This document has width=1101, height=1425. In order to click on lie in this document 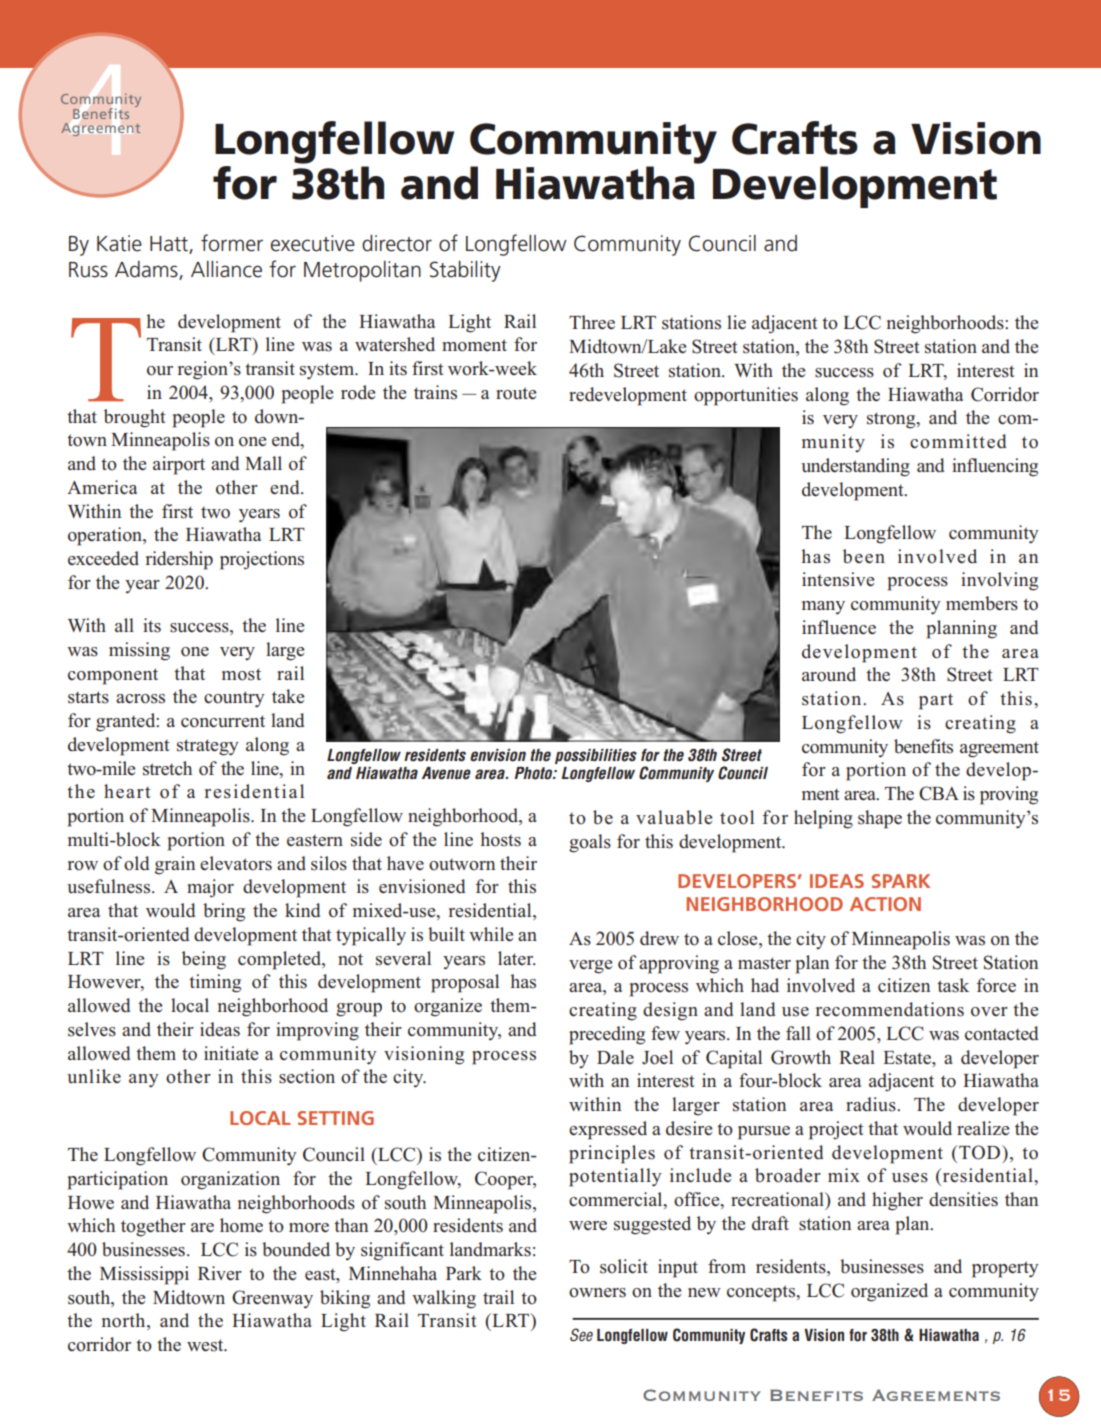, I will do `click(736, 322)`.
